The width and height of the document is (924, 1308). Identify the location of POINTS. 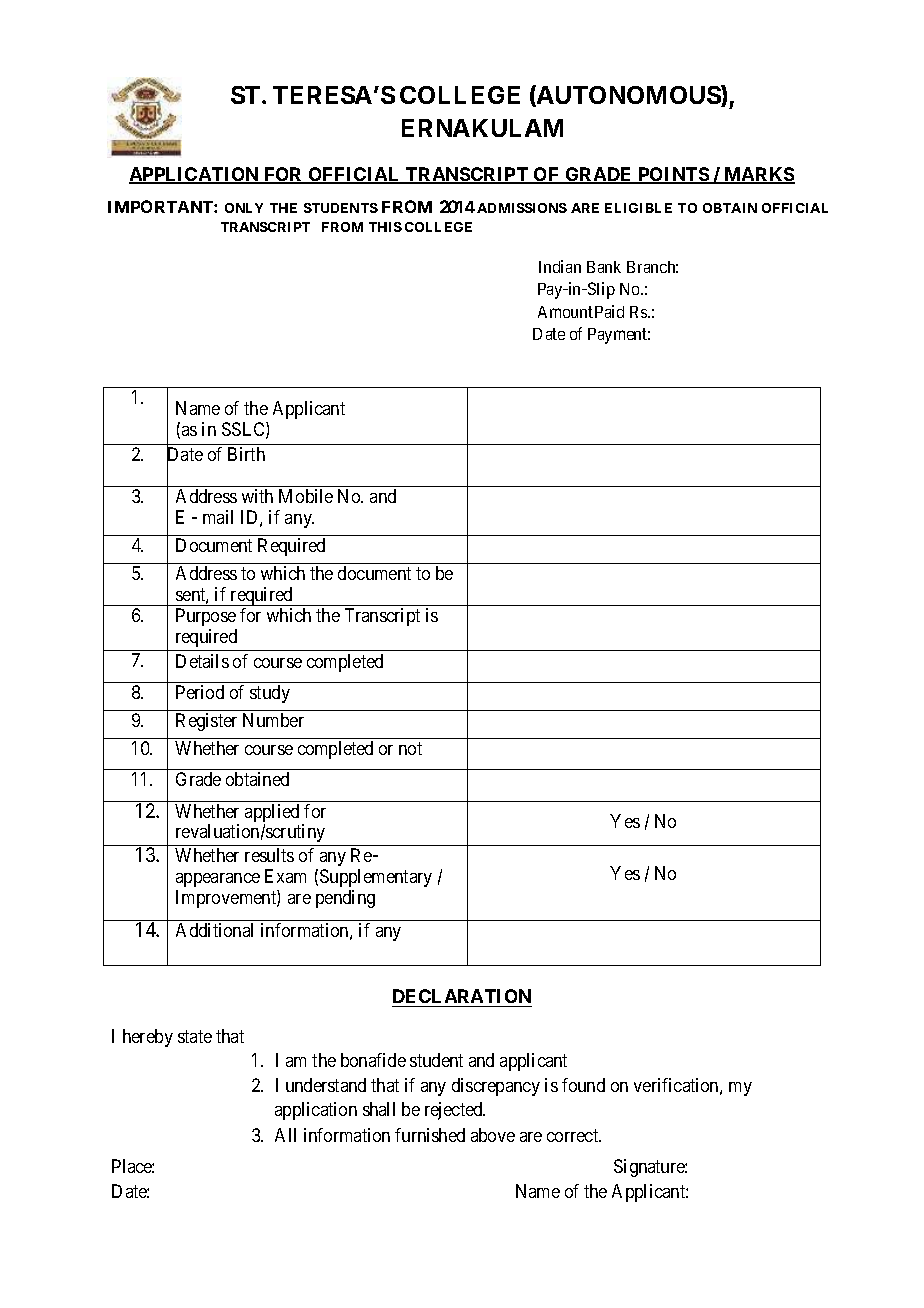
(673, 175).
